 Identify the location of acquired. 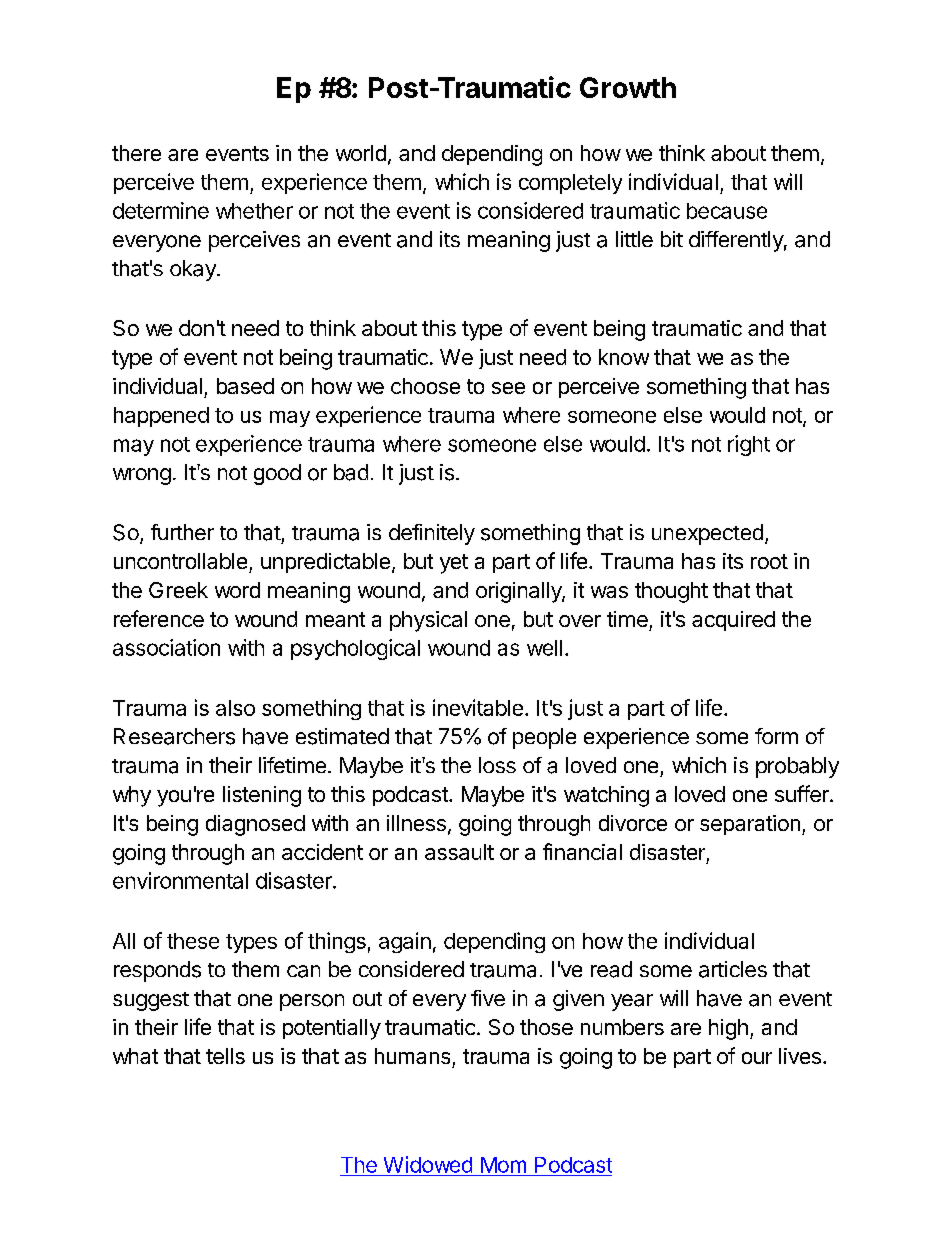
(733, 621).
